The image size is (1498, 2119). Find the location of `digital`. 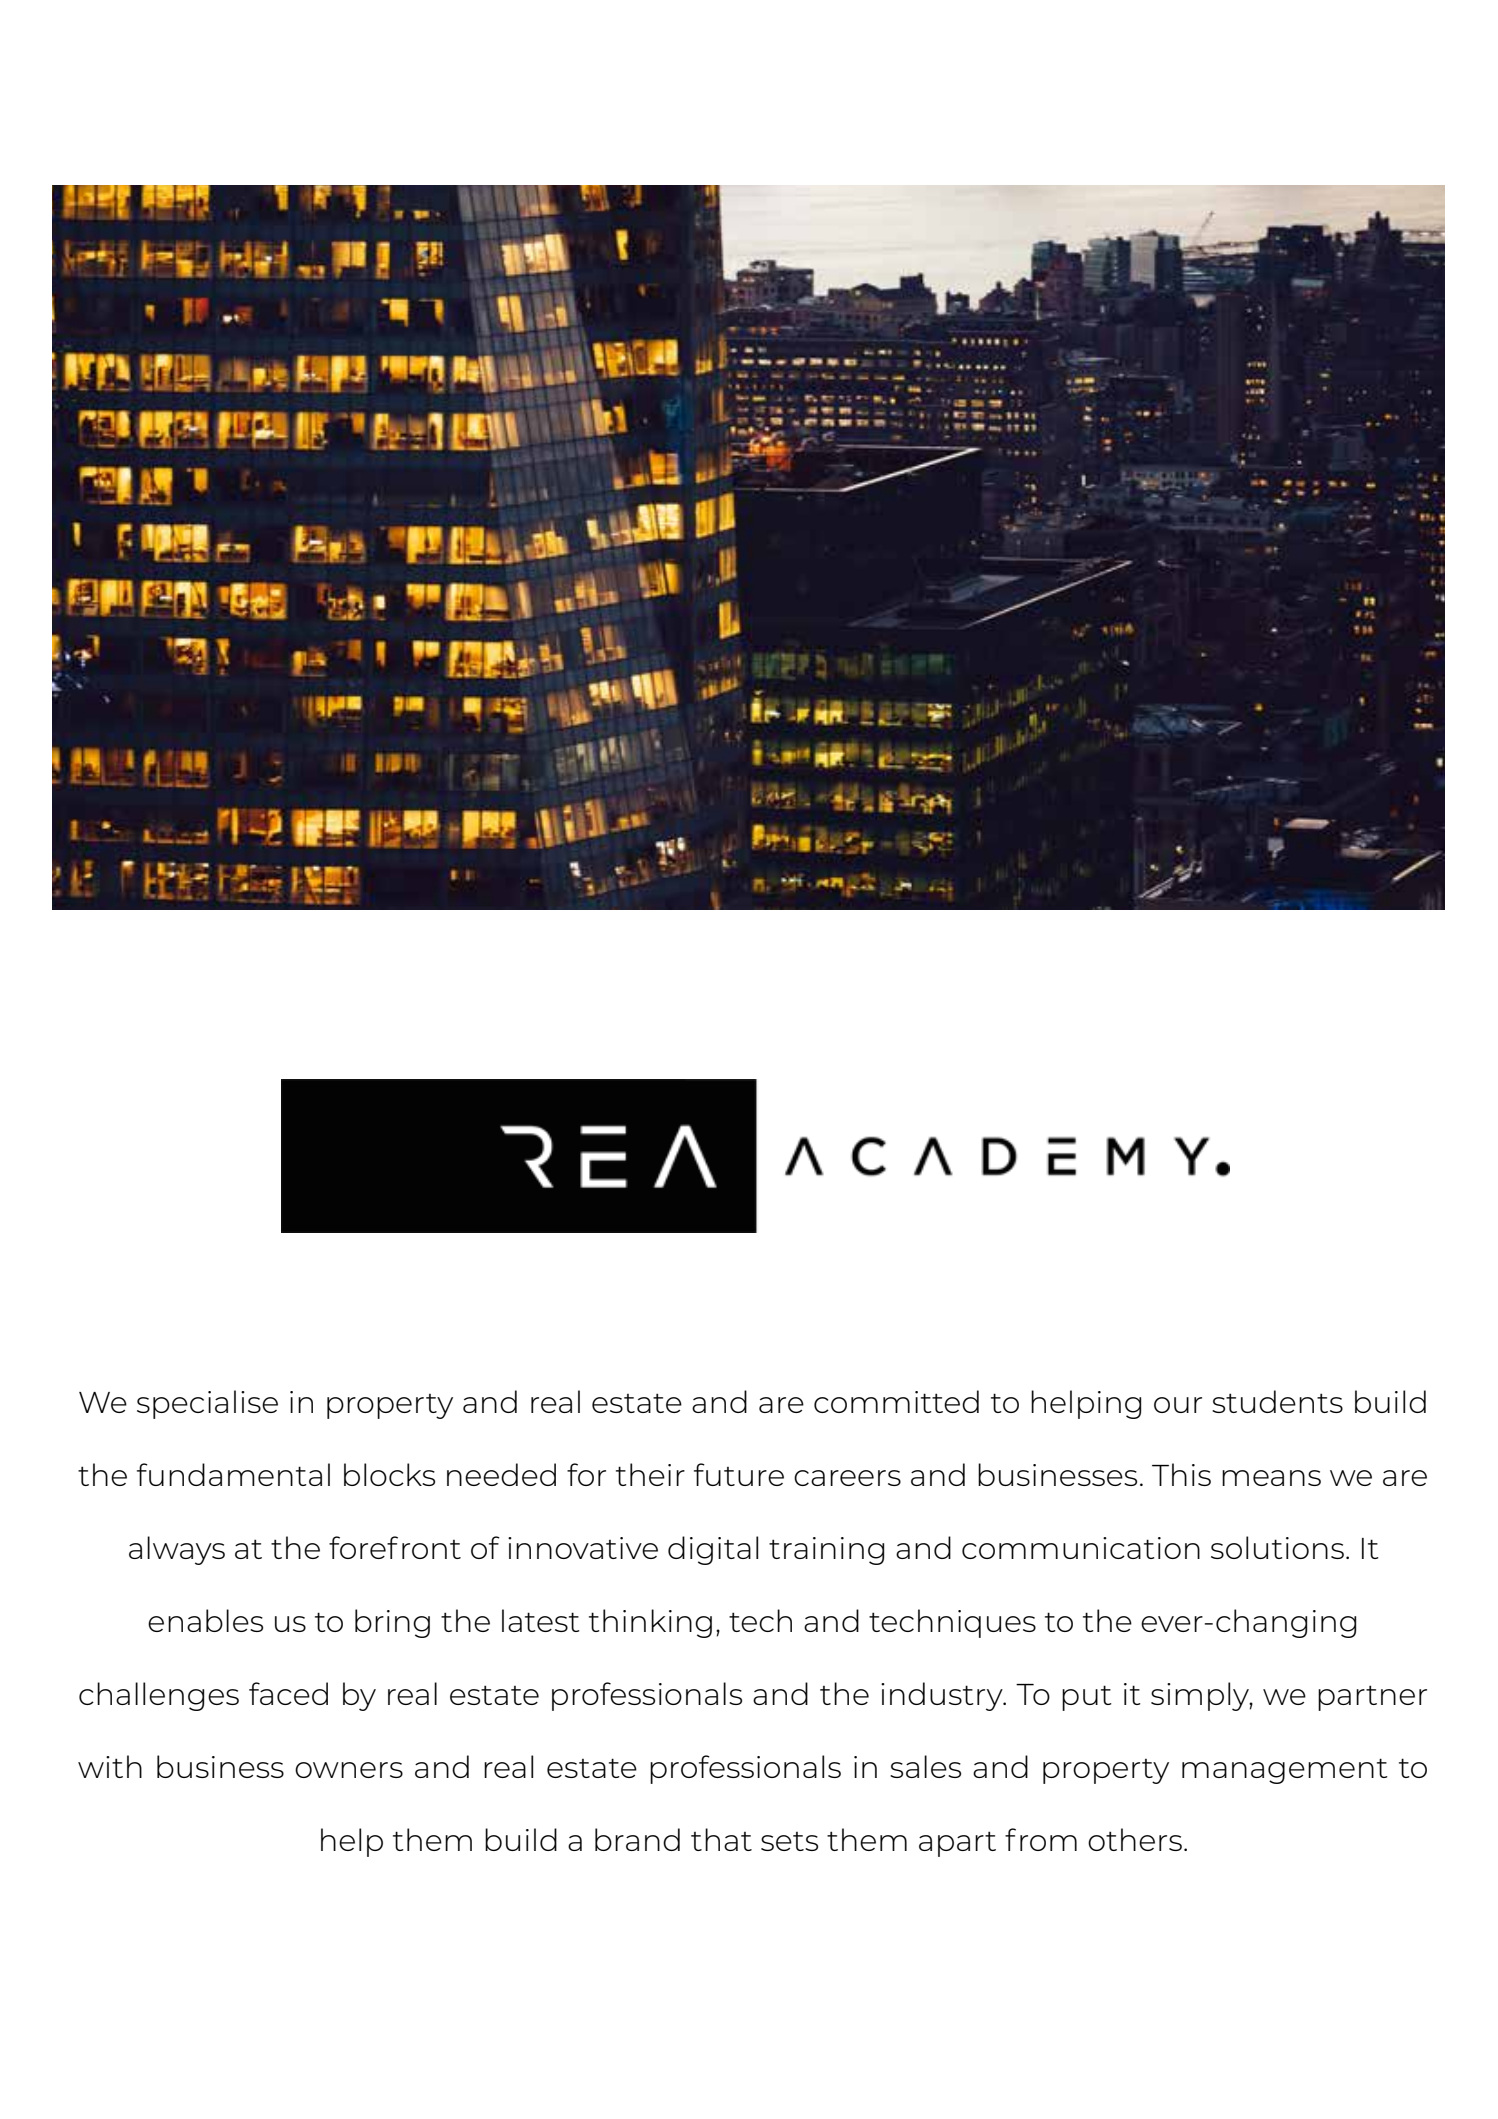

digital is located at coordinates (713, 1550).
